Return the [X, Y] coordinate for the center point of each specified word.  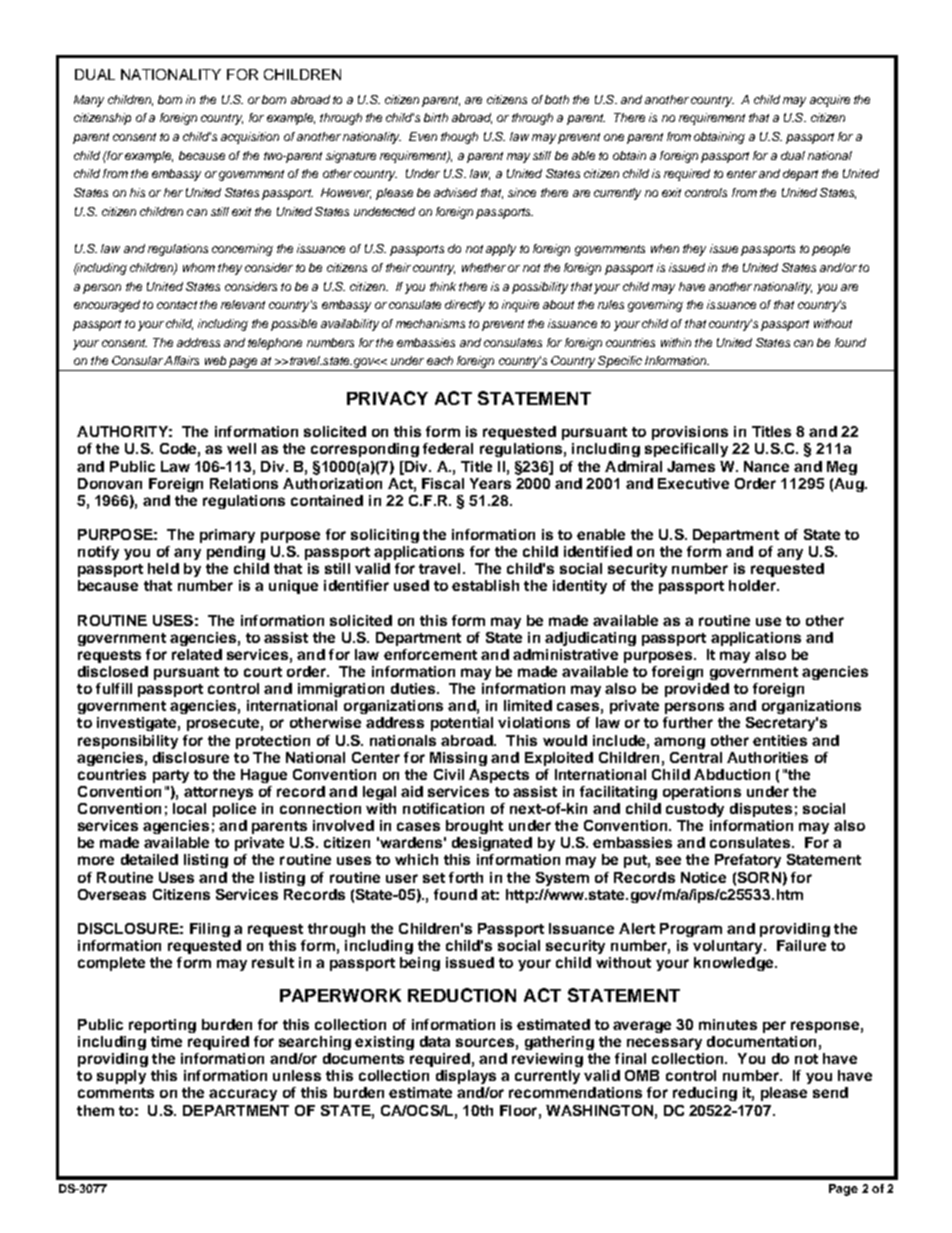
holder [753, 585]
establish [485, 585]
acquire [830, 101]
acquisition [250, 138]
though [459, 138]
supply [121, 1077]
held [163, 568]
